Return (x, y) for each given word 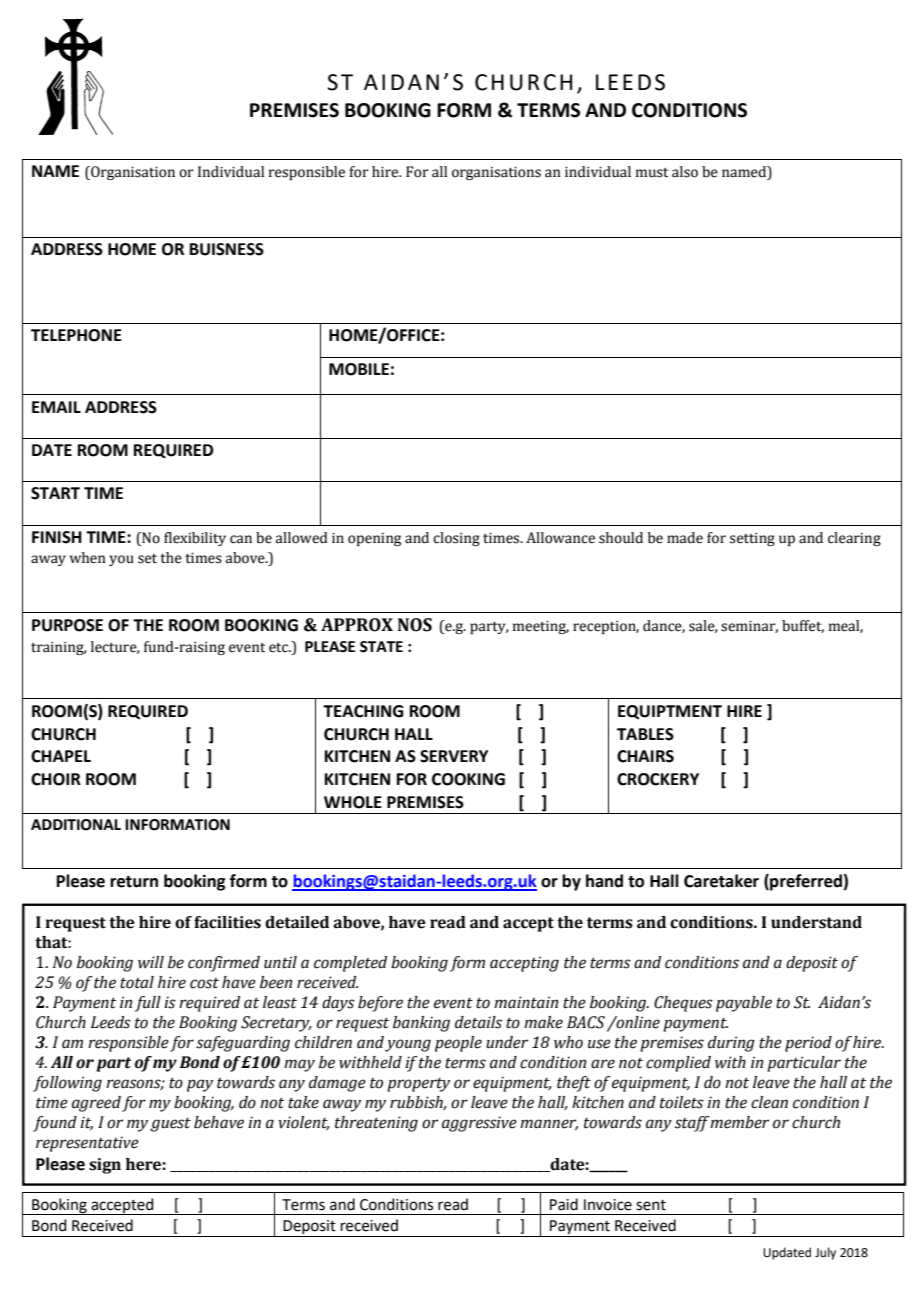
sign (105, 1166)
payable (744, 1004)
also (685, 172)
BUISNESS (227, 249)
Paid (564, 1204)
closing (456, 539)
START (55, 493)
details (478, 1022)
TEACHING (363, 711)
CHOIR (56, 779)
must (652, 173)
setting (752, 539)
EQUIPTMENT (670, 712)
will (151, 962)
